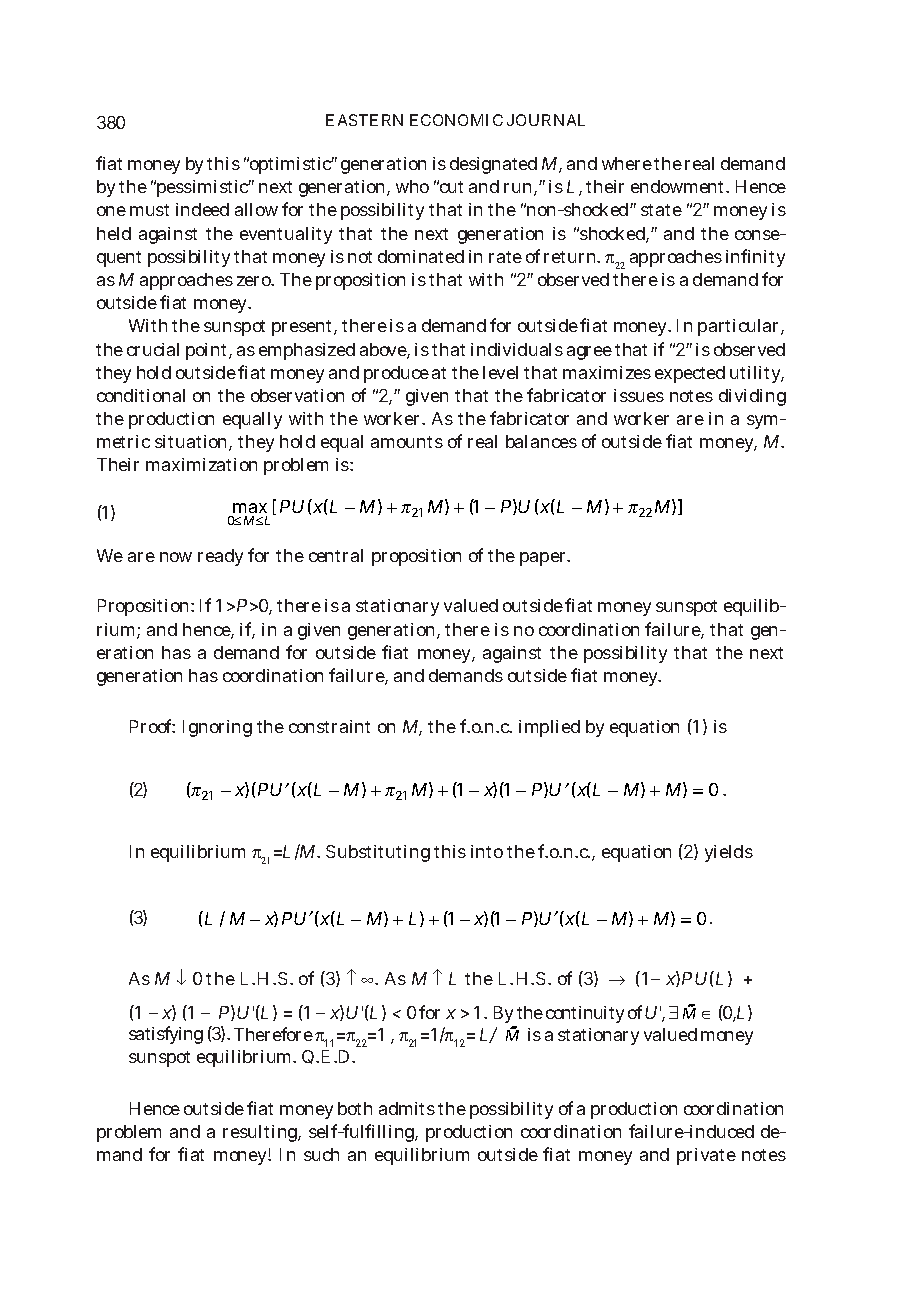  What do you see at coordinates (202, 209) in the screenshot?
I see `indeed` at bounding box center [202, 209].
